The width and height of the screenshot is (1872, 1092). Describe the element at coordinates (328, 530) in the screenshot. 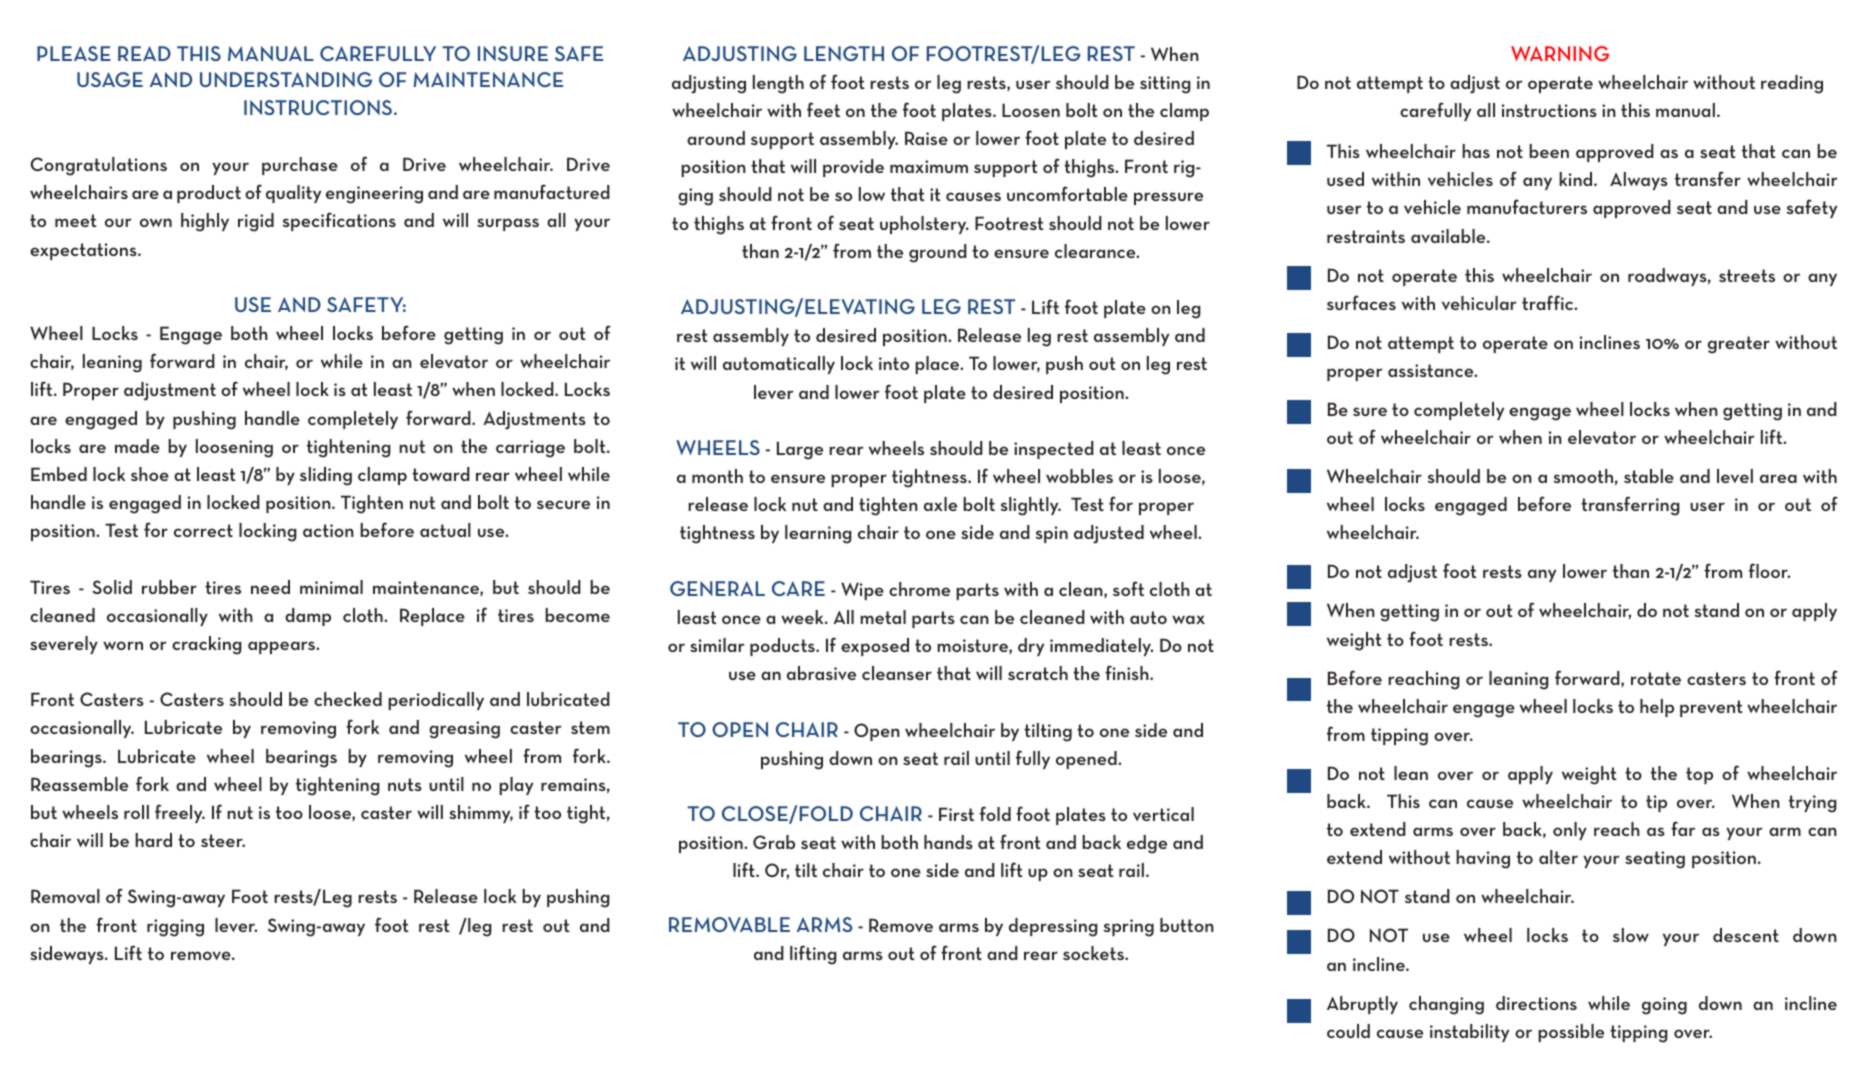

I see `action` at that location.
